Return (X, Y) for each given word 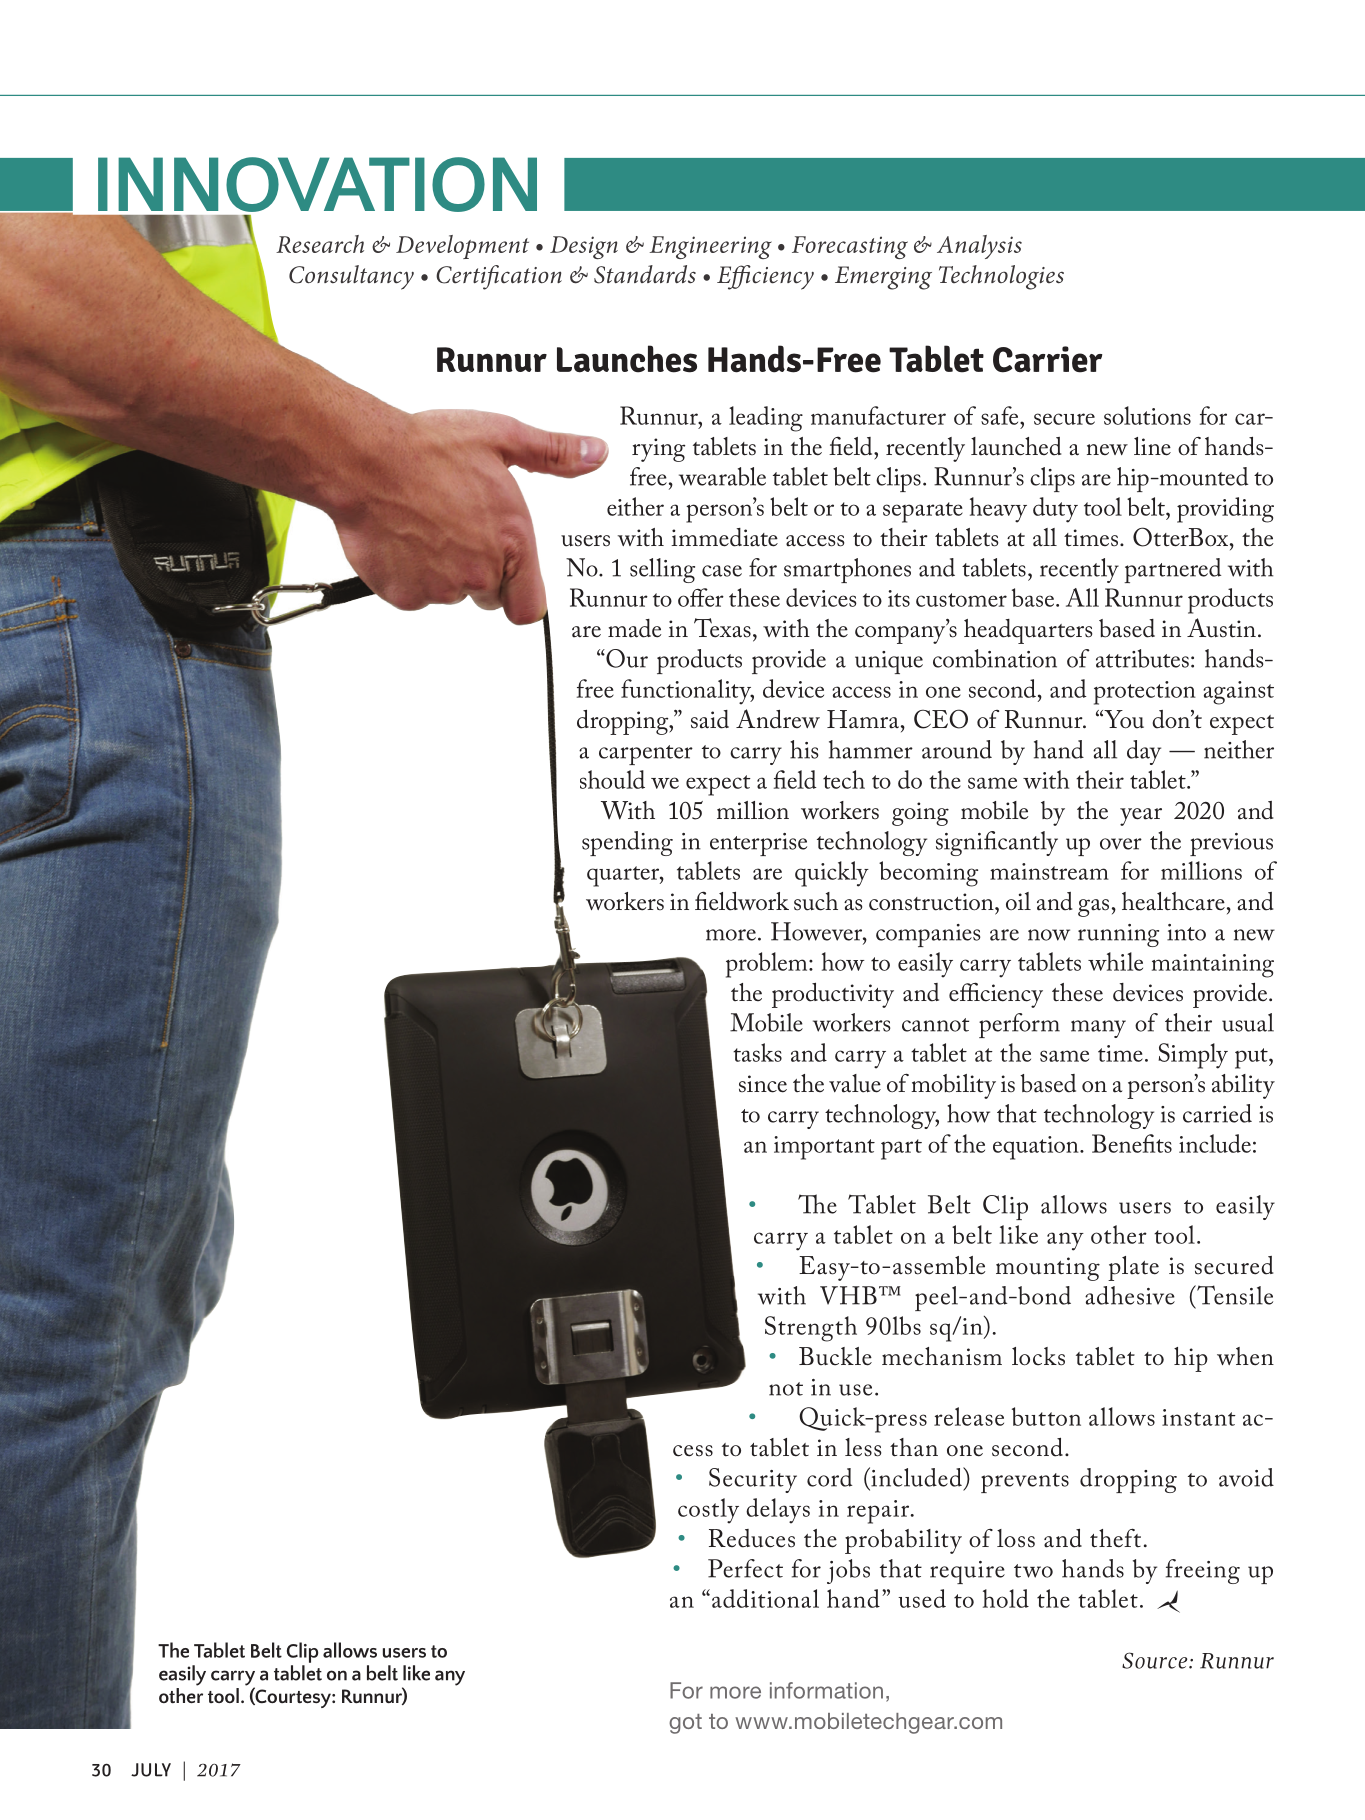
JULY (151, 1770)
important (824, 1148)
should (612, 779)
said (710, 719)
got (685, 1724)
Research (320, 244)
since (763, 1084)
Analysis (979, 247)
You (1123, 719)
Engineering (711, 247)
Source (1156, 1660)
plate (1133, 1268)
